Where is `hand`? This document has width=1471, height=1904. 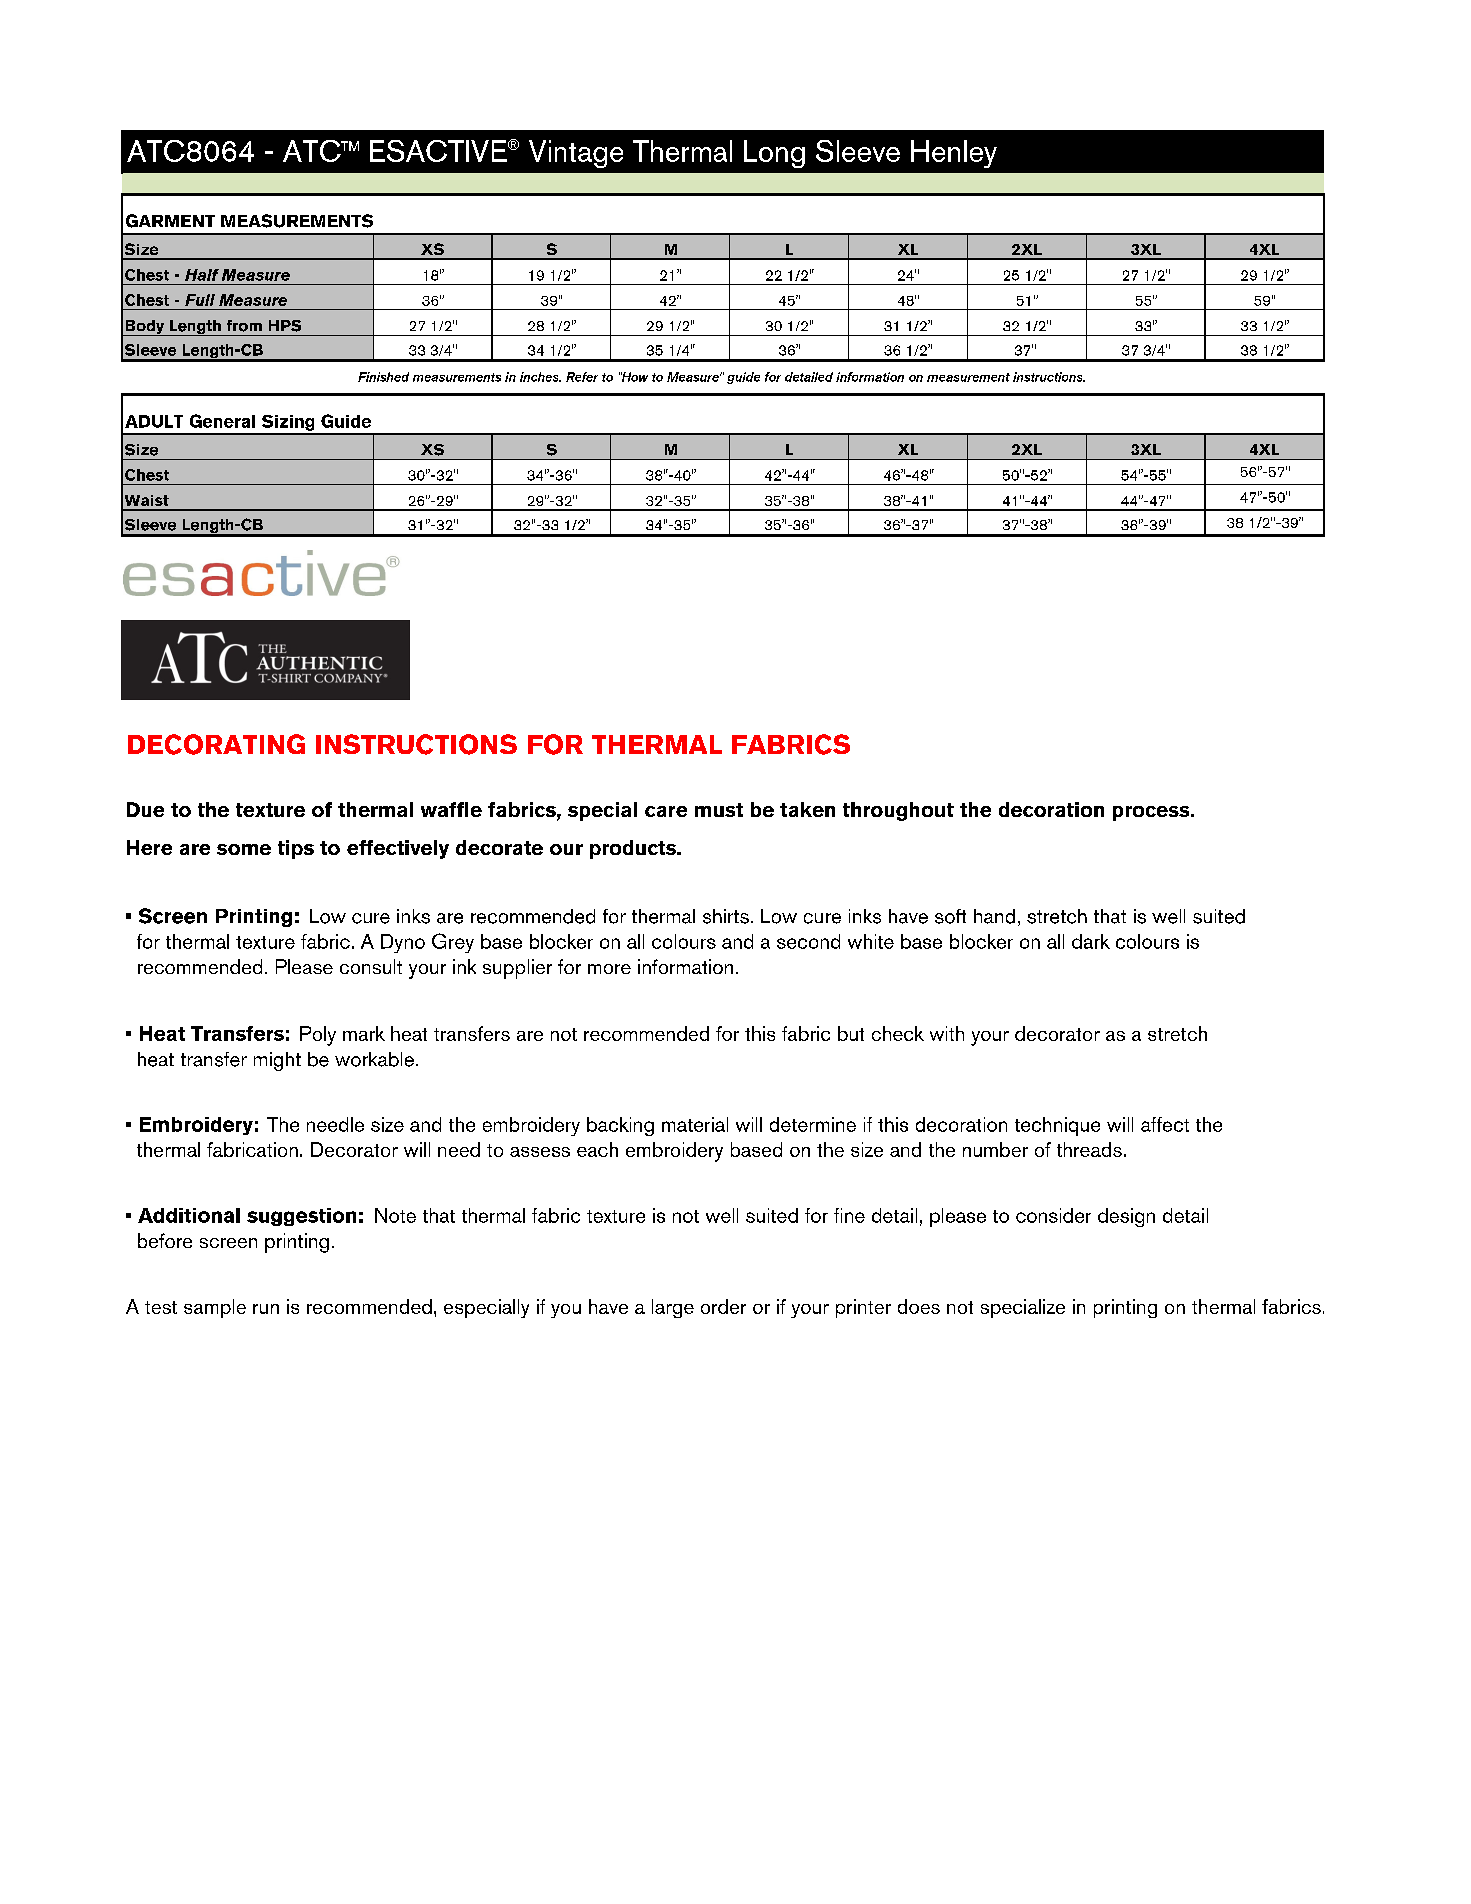 hand is located at coordinates (994, 916).
